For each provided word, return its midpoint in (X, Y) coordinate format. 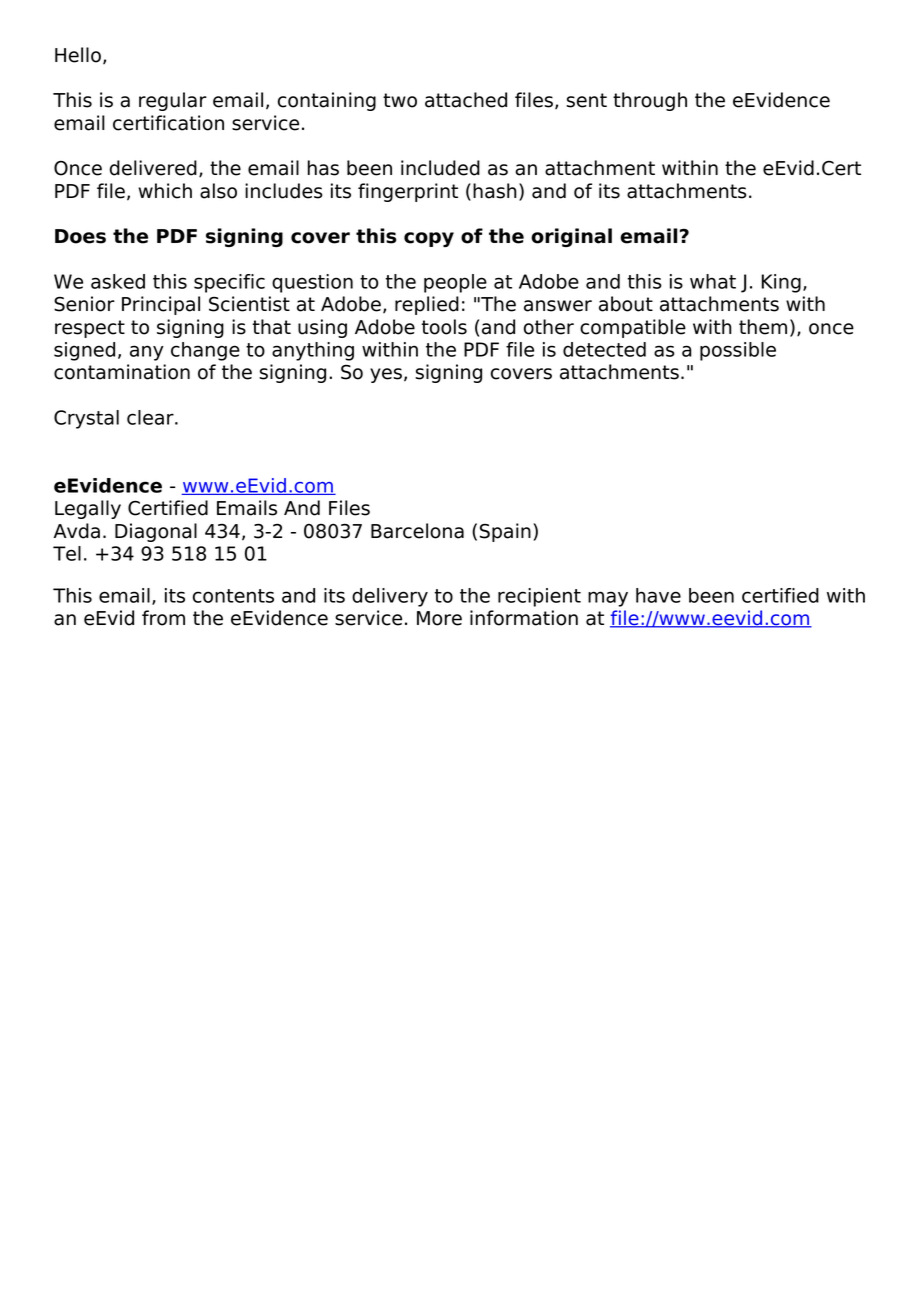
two (400, 100)
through (650, 101)
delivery (390, 597)
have (658, 595)
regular (173, 101)
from (163, 618)
